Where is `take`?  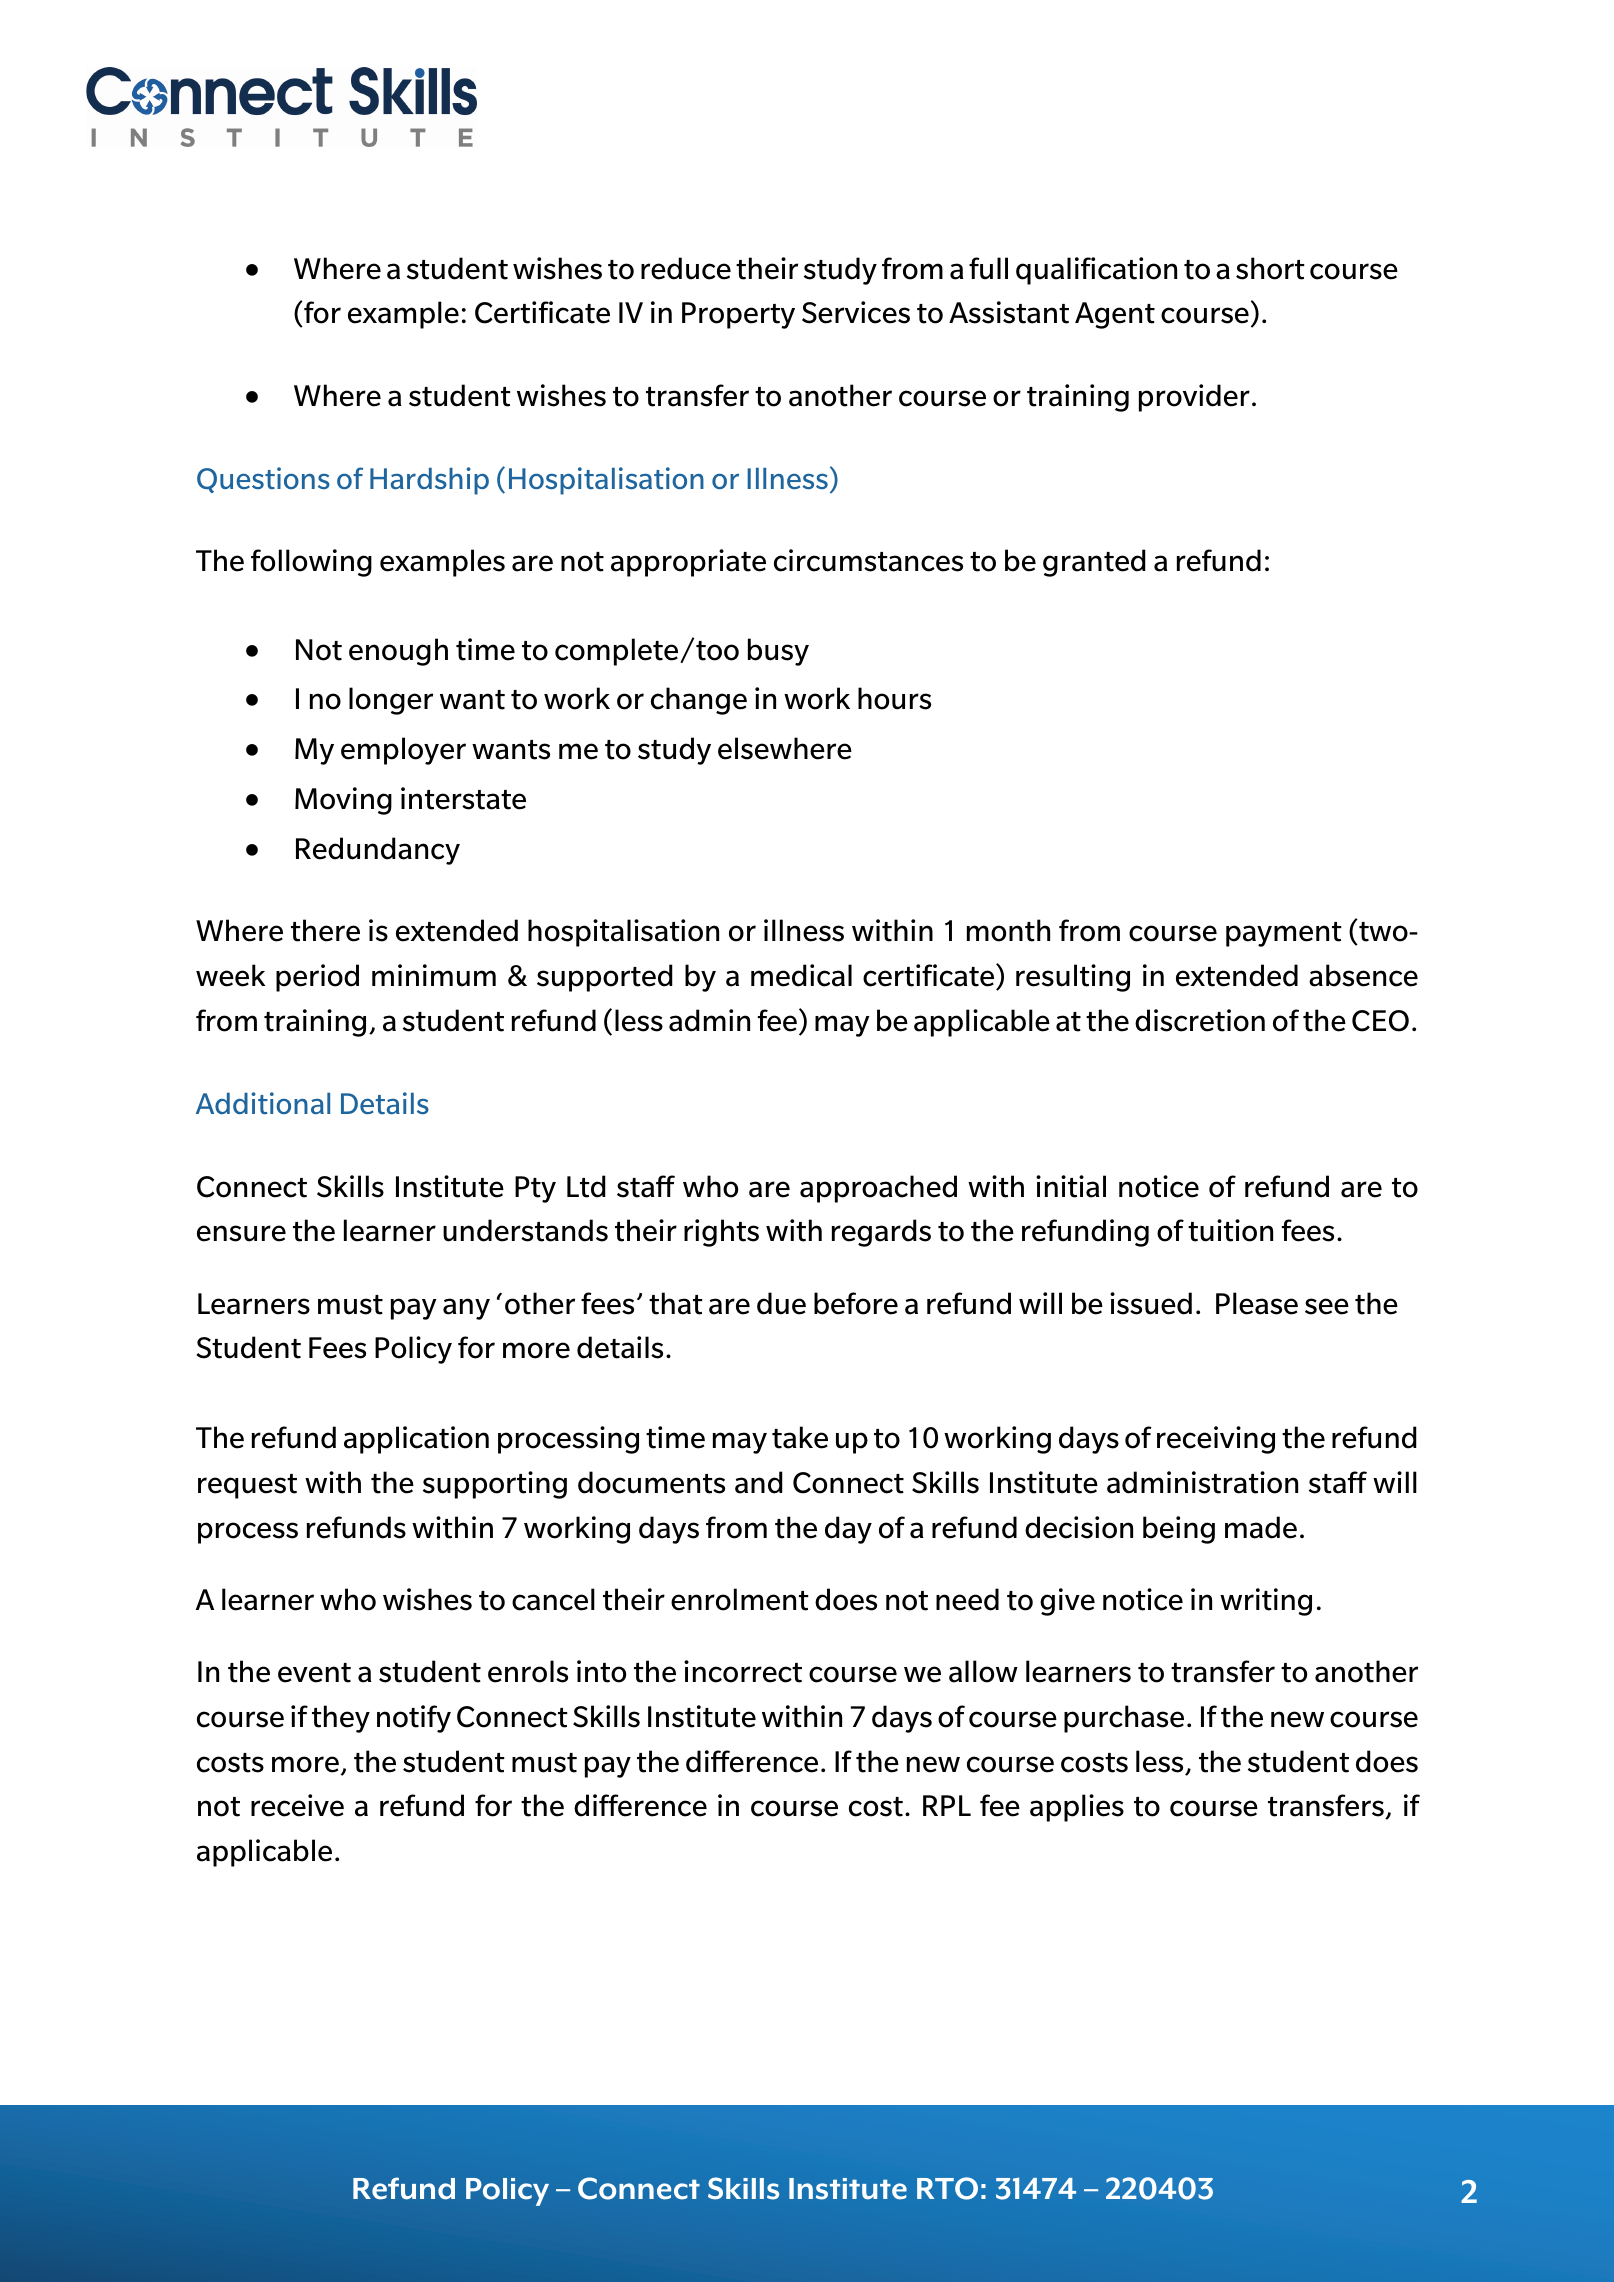 take is located at coordinates (800, 1437).
